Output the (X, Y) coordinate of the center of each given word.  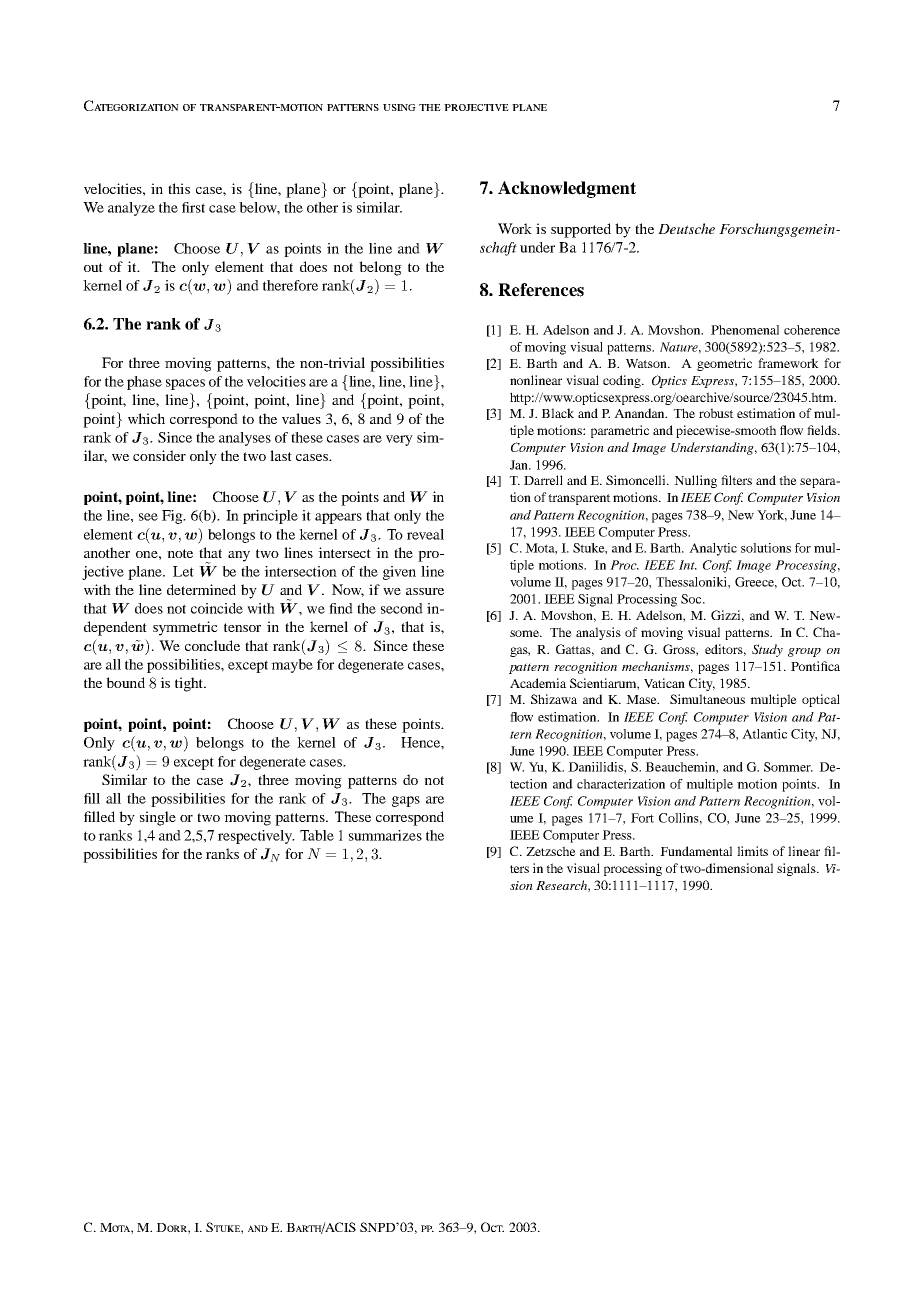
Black (557, 413)
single (158, 818)
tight (190, 684)
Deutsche (686, 228)
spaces (185, 384)
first (193, 207)
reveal (425, 534)
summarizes (385, 835)
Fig (173, 517)
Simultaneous (707, 699)
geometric (724, 364)
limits (752, 851)
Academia (538, 683)
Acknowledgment (567, 189)
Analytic (713, 549)
